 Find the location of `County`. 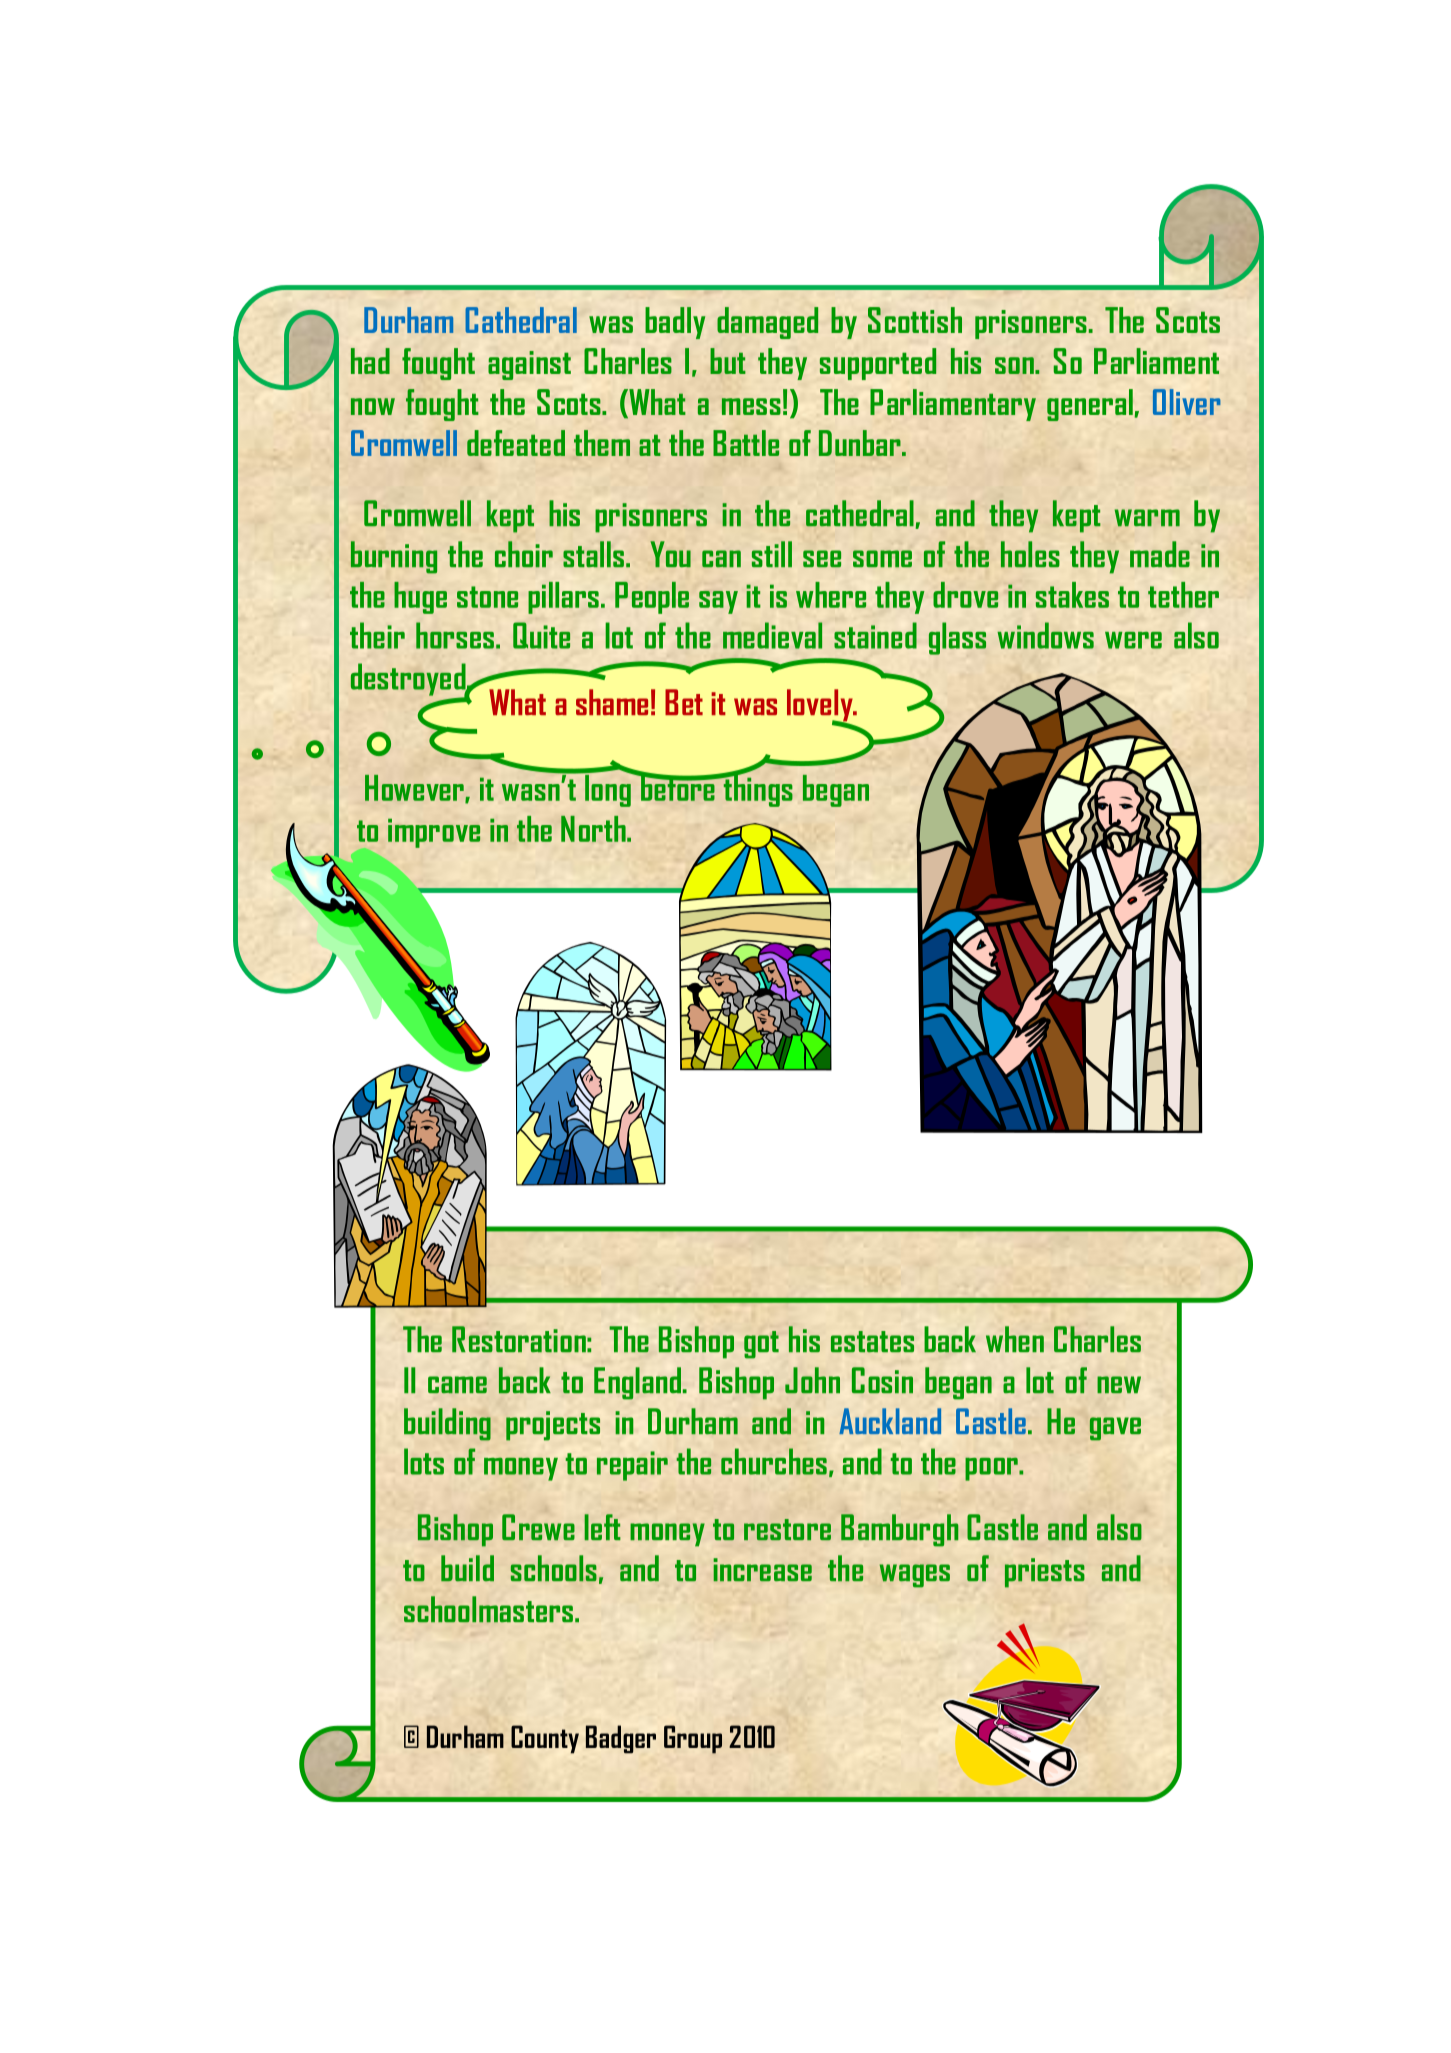

County is located at coordinates (545, 1739).
